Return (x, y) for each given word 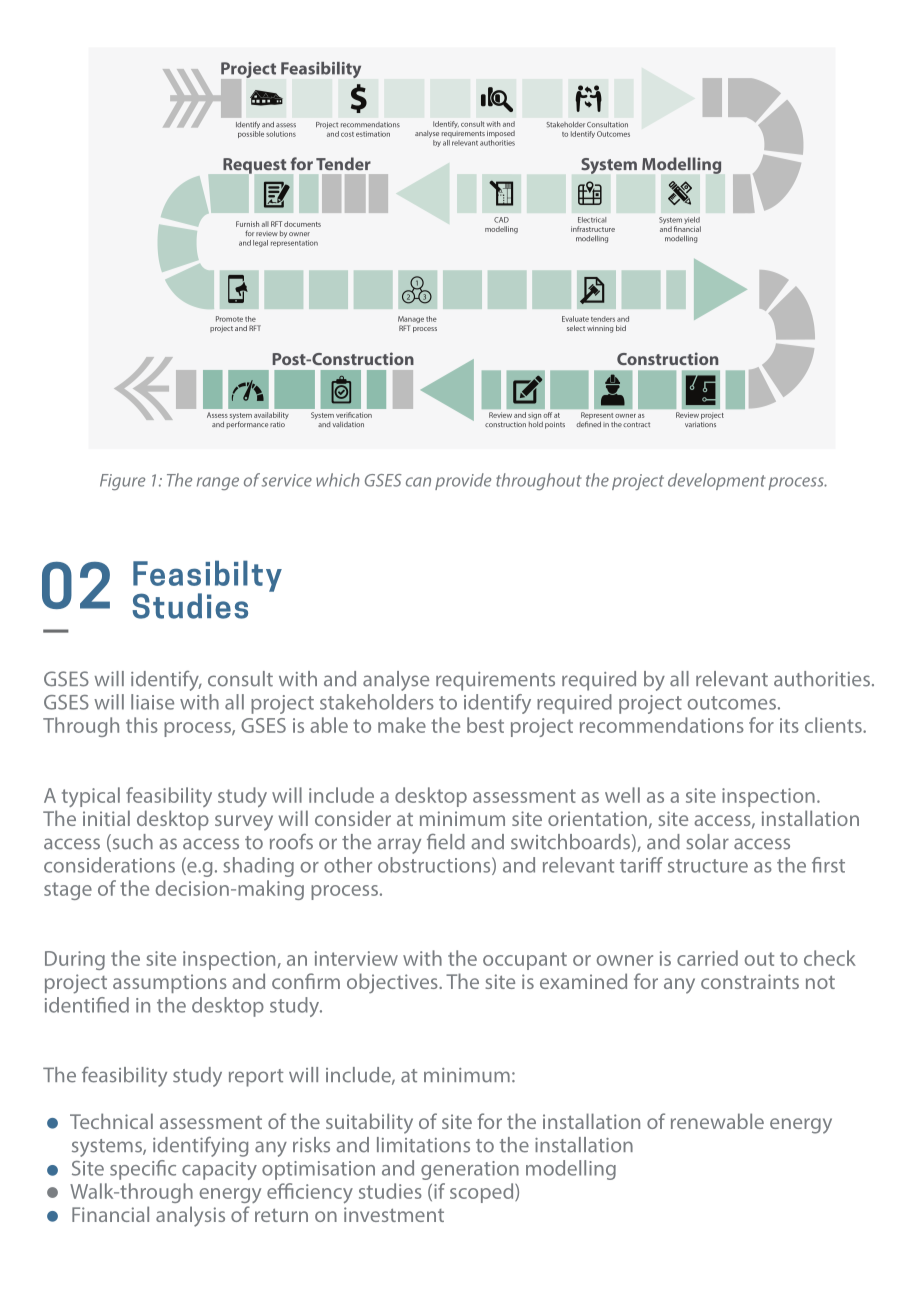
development (717, 481)
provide (463, 481)
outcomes (731, 703)
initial (106, 818)
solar (707, 842)
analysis (190, 1216)
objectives (393, 983)
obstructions (435, 866)
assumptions (170, 983)
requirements (495, 681)
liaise (152, 702)
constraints (750, 981)
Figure (122, 482)
